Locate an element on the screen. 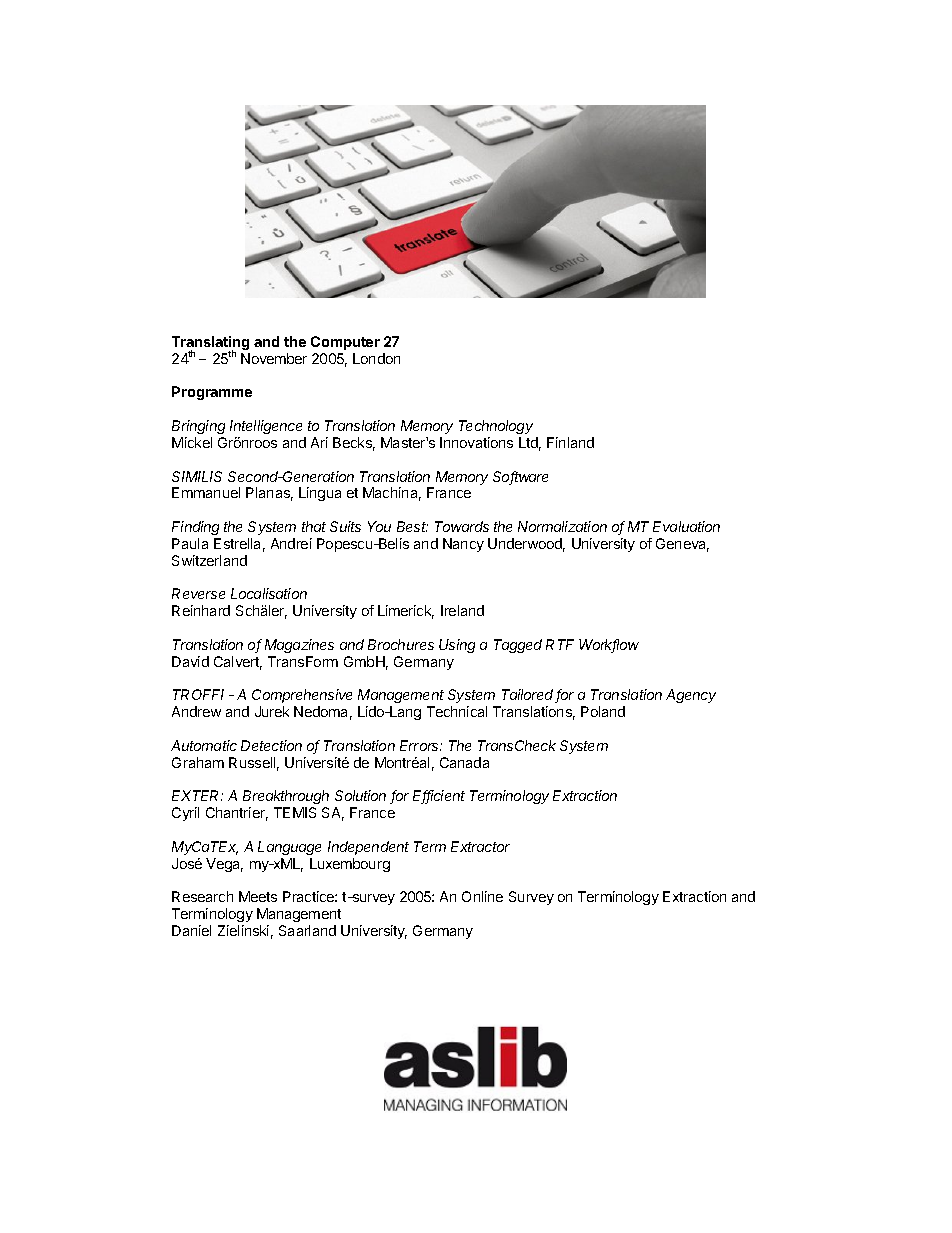 Image resolution: width=952 pixels, height=1233 pixels. London is located at coordinates (376, 358).
